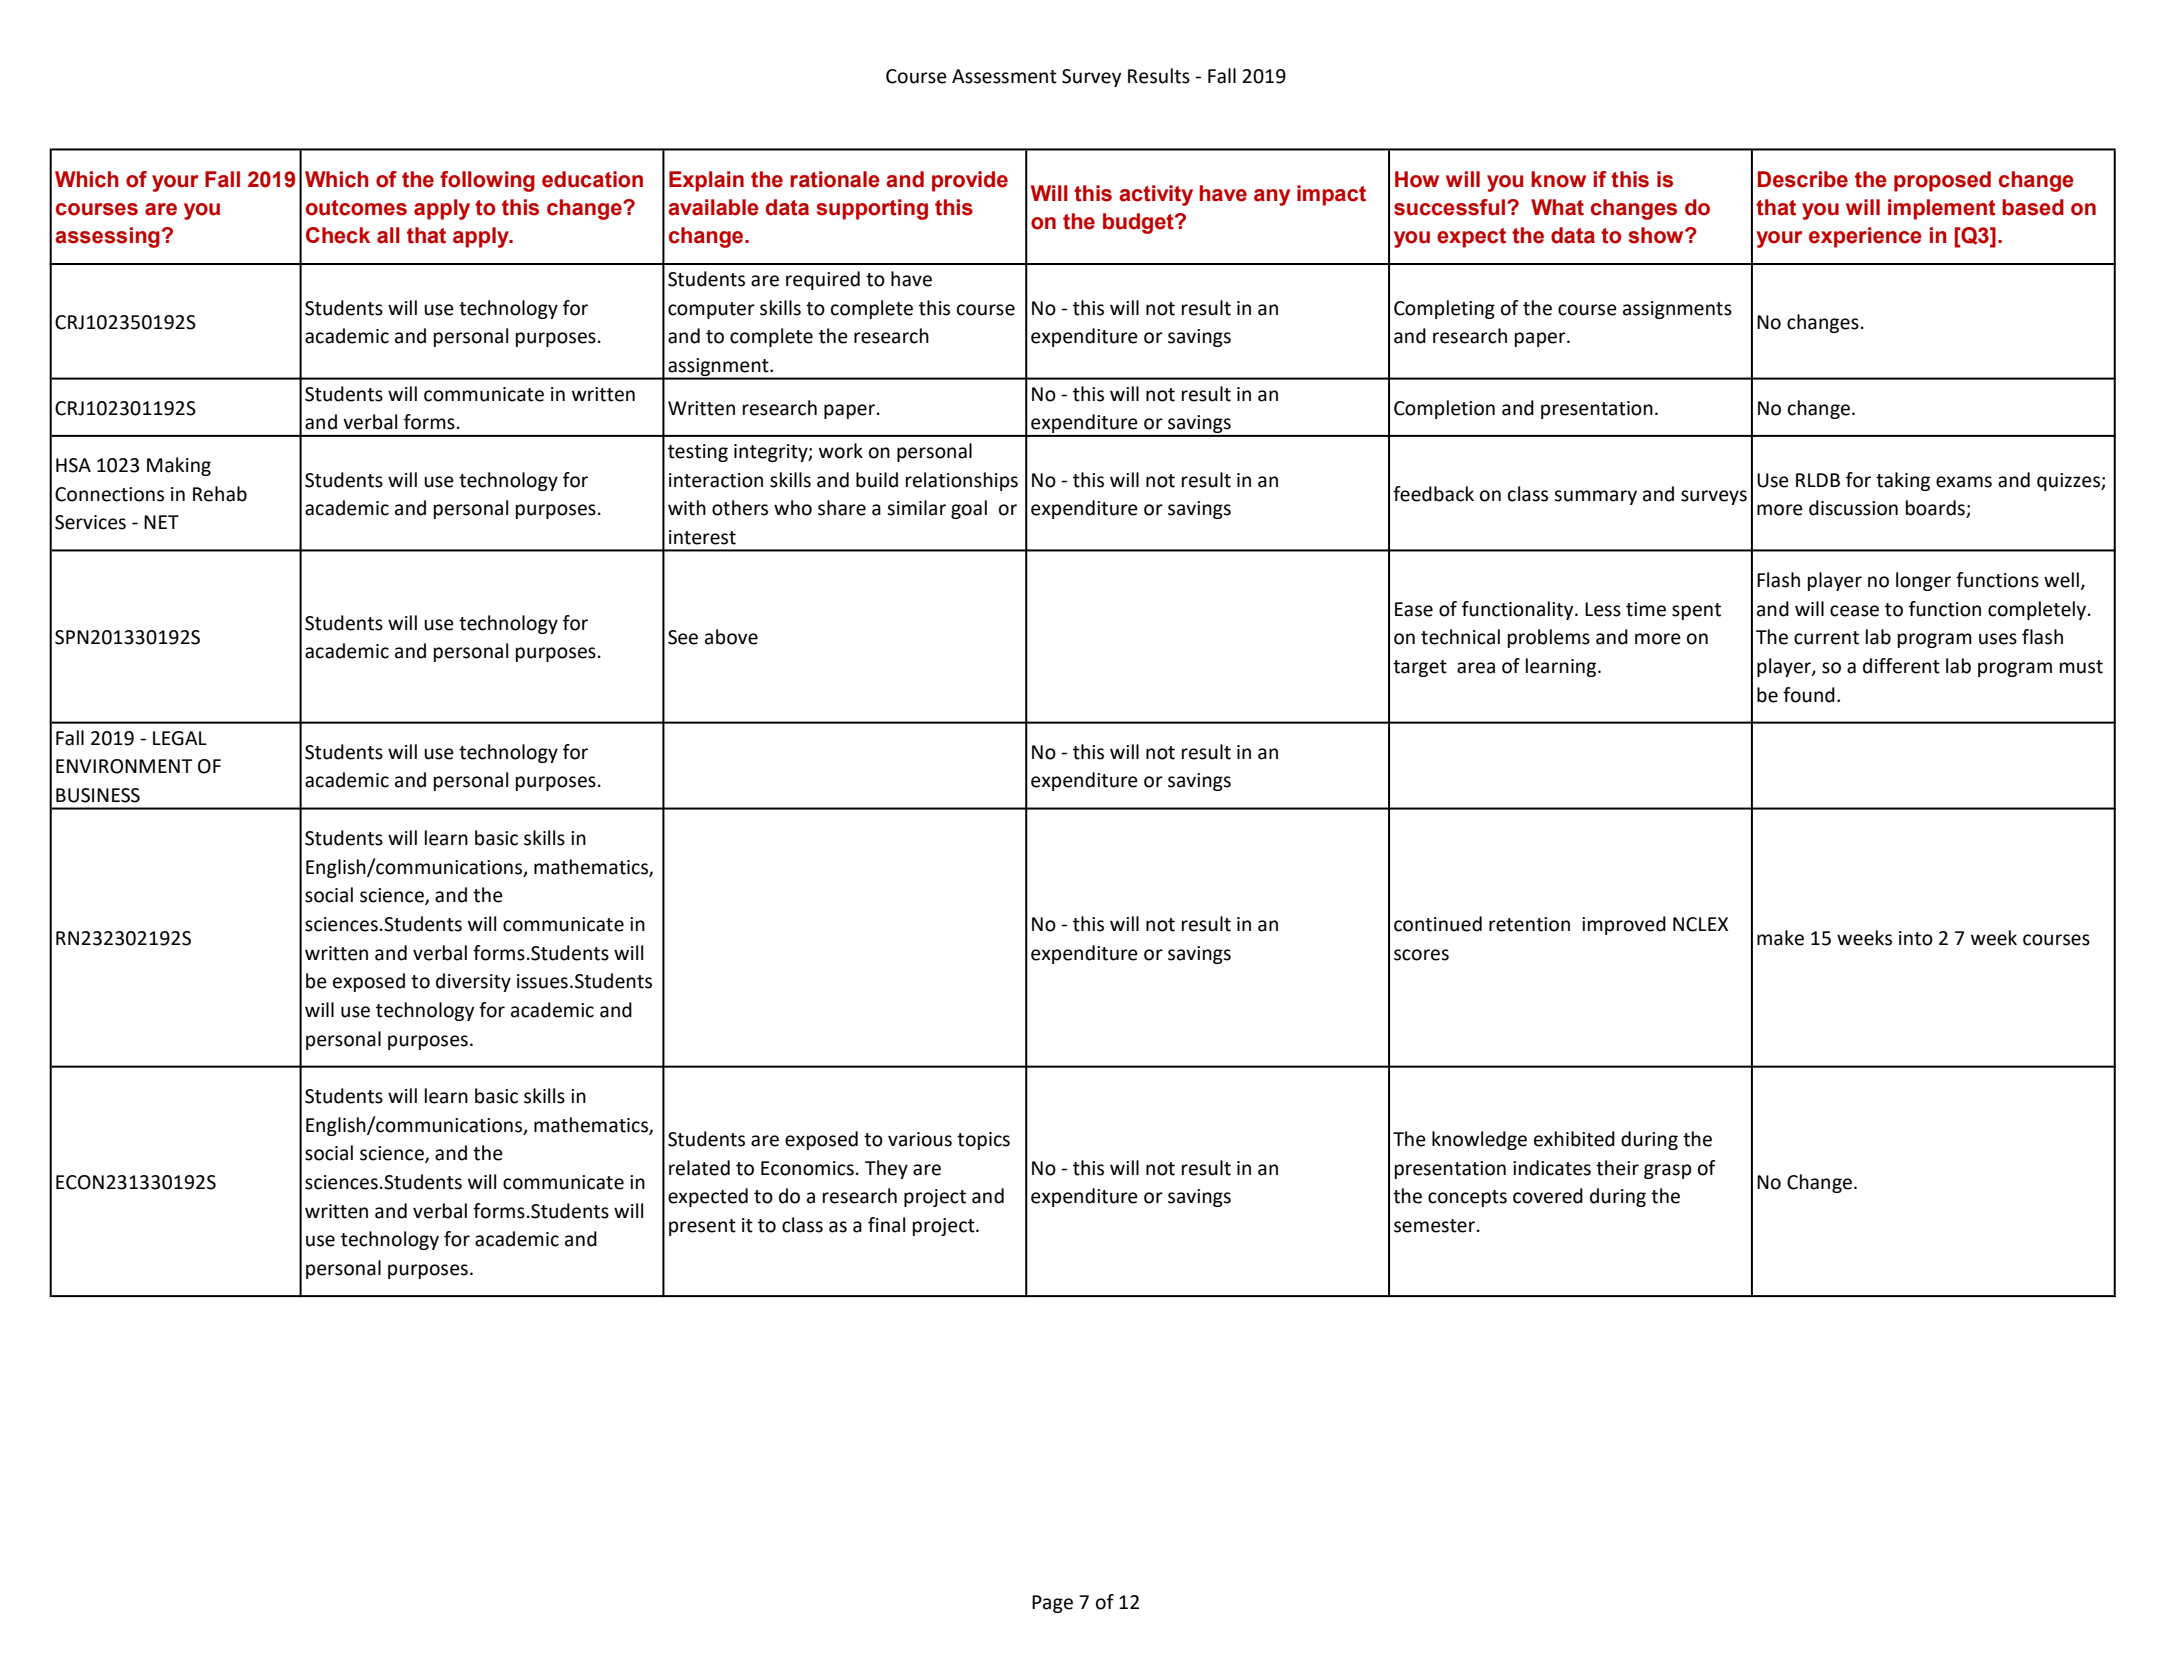  Describe the element at coordinates (1004, 76) in the screenshot. I see `Assessment` at that location.
